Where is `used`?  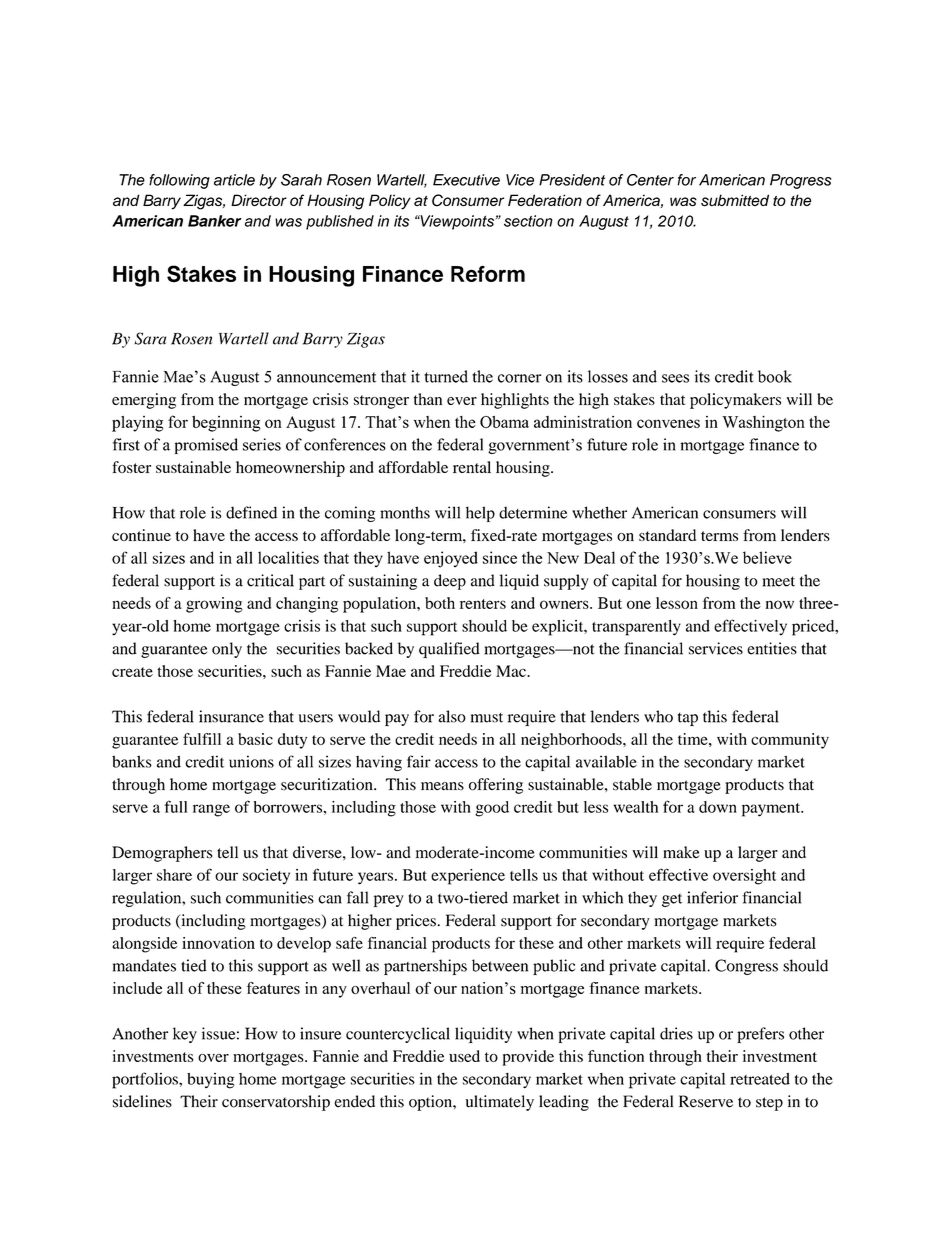 used is located at coordinates (464, 1056).
